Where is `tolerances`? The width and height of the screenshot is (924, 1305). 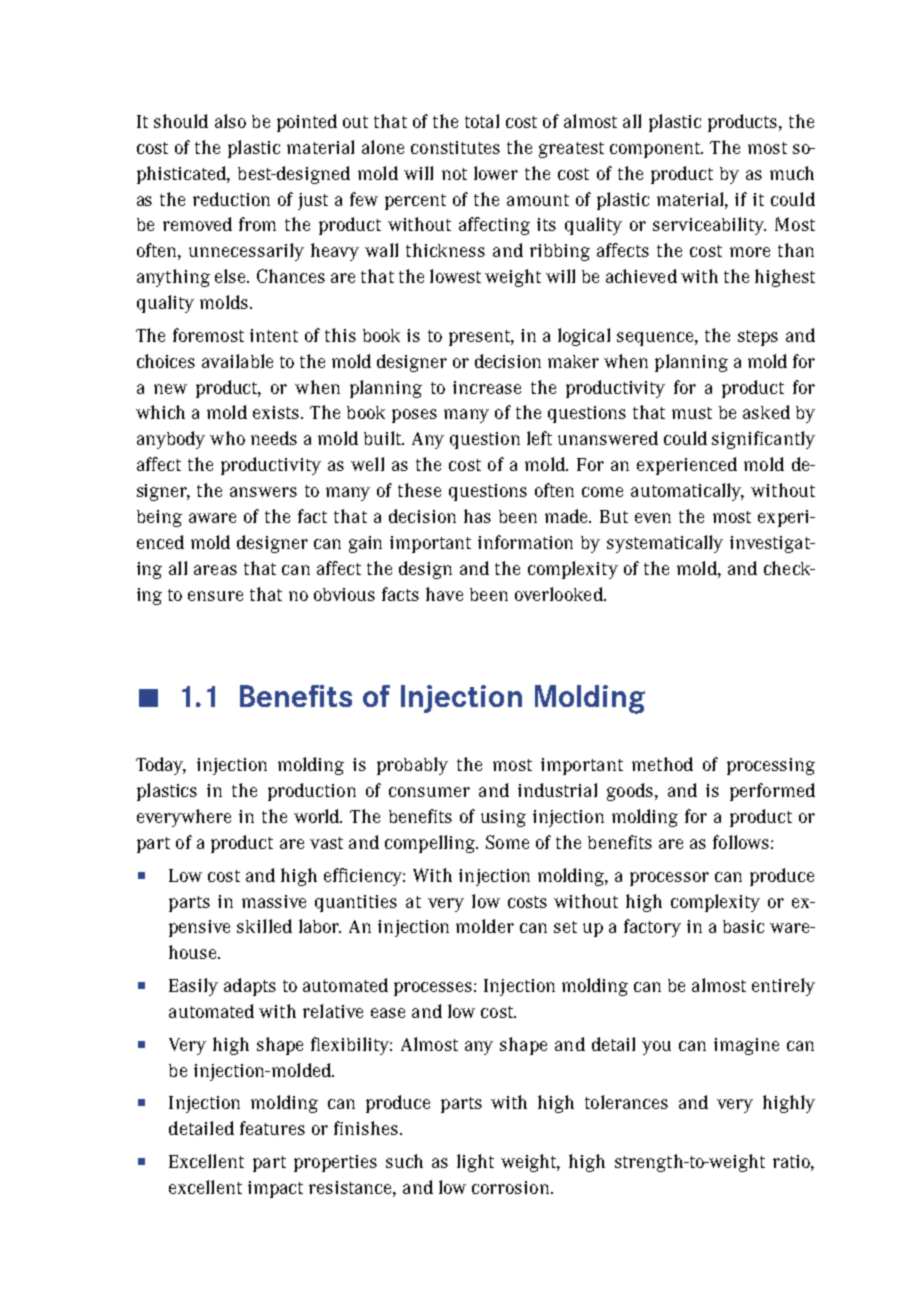 tolerances is located at coordinates (626, 1102).
